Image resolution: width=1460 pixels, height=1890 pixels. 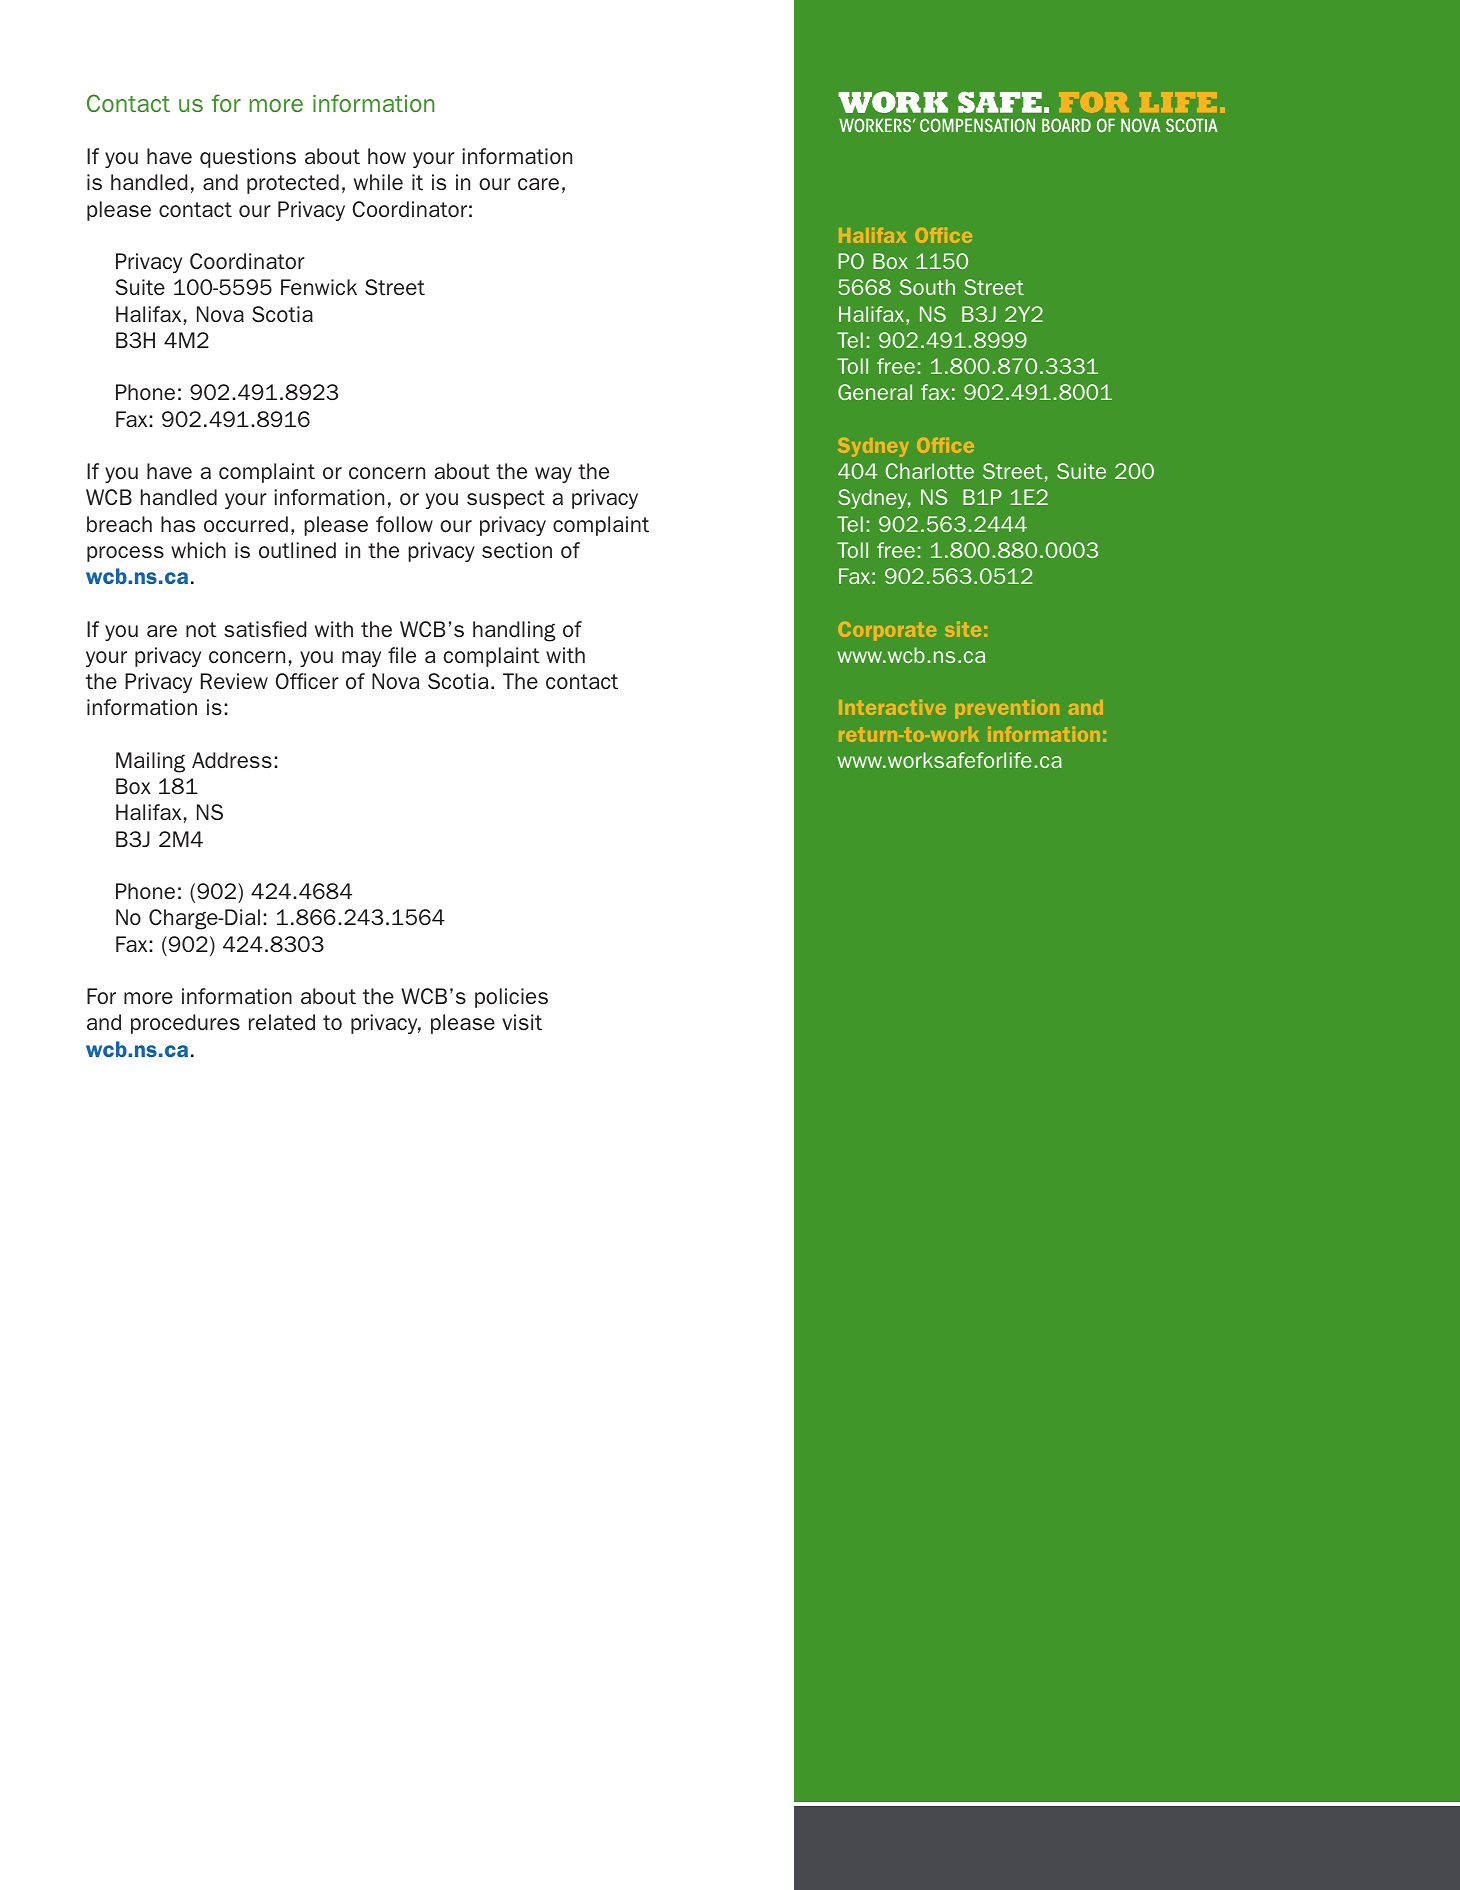 I want to click on handling, so click(x=514, y=631).
